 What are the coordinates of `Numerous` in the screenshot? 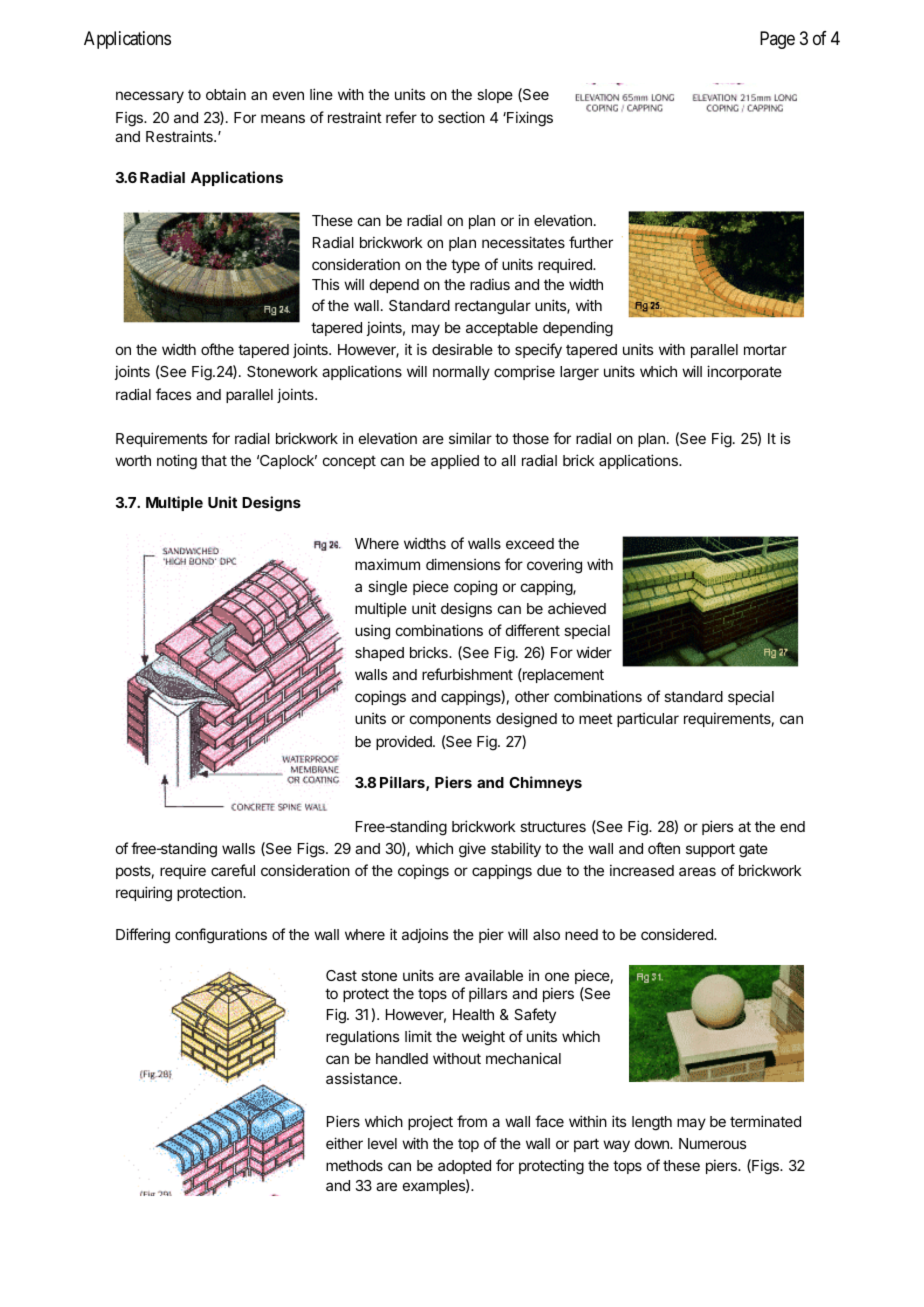 It's located at (712, 1143).
